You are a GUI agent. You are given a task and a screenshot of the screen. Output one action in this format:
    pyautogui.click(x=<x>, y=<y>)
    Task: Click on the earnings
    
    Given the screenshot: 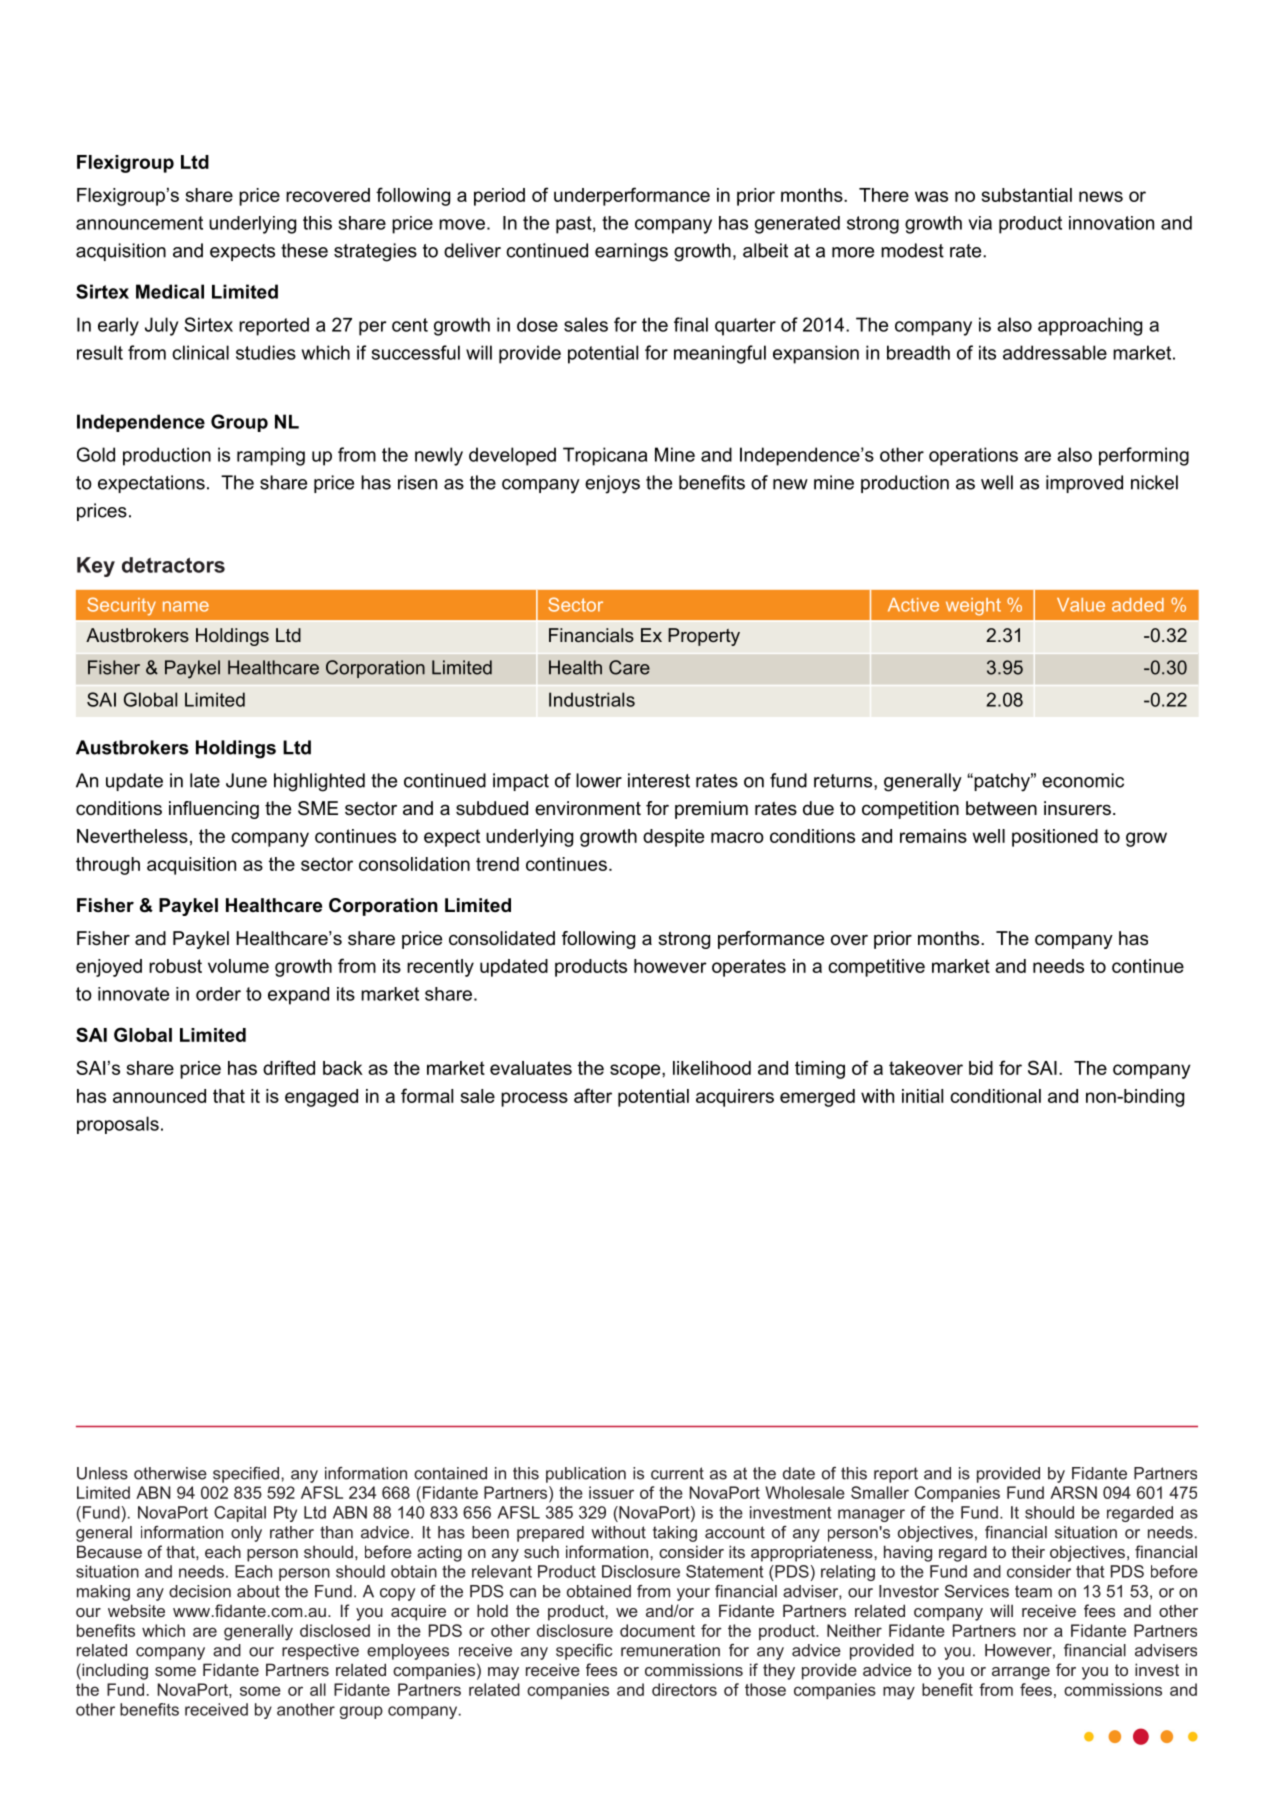 What is the action you would take?
    pyautogui.click(x=631, y=252)
